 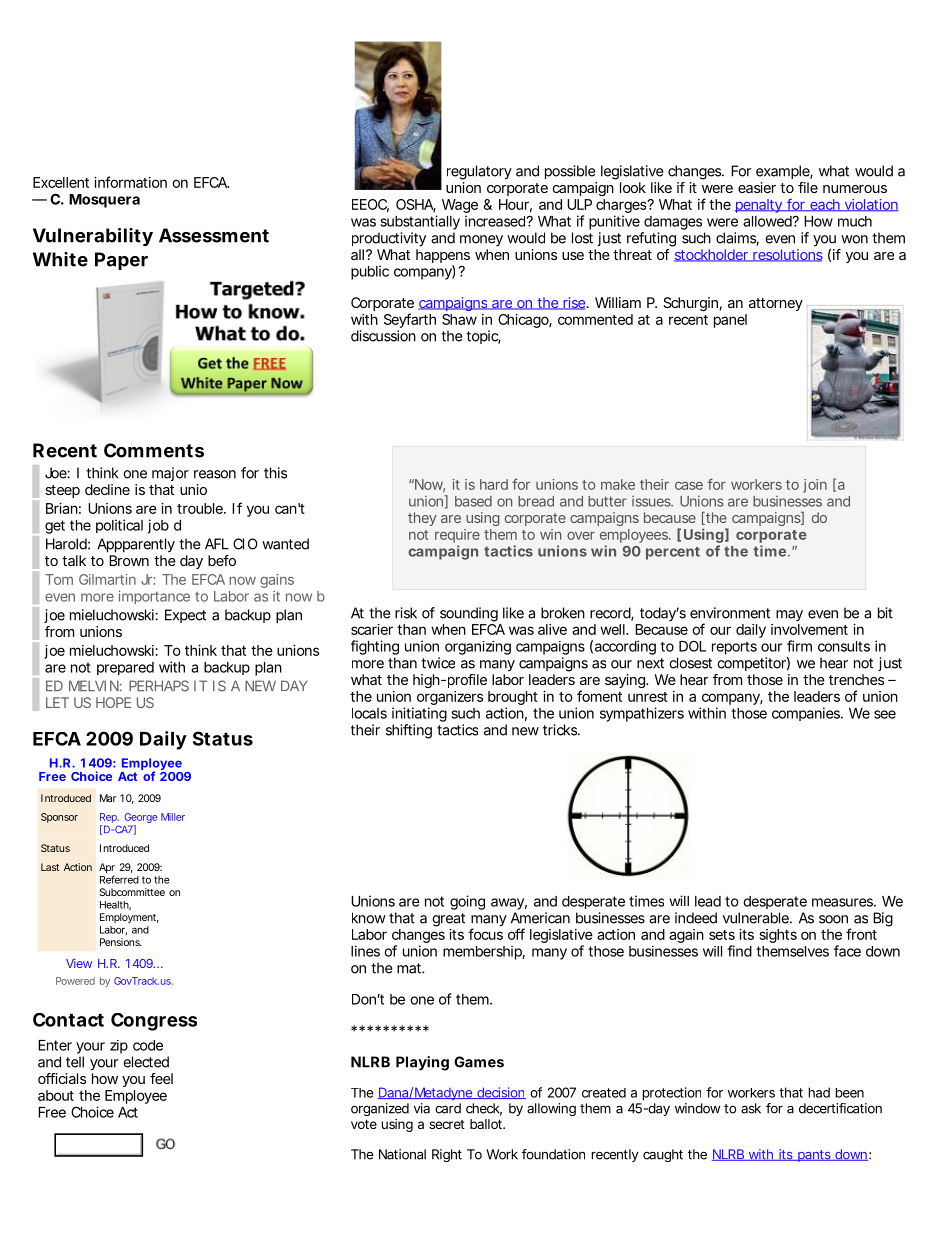 I want to click on penalty, so click(x=759, y=206).
